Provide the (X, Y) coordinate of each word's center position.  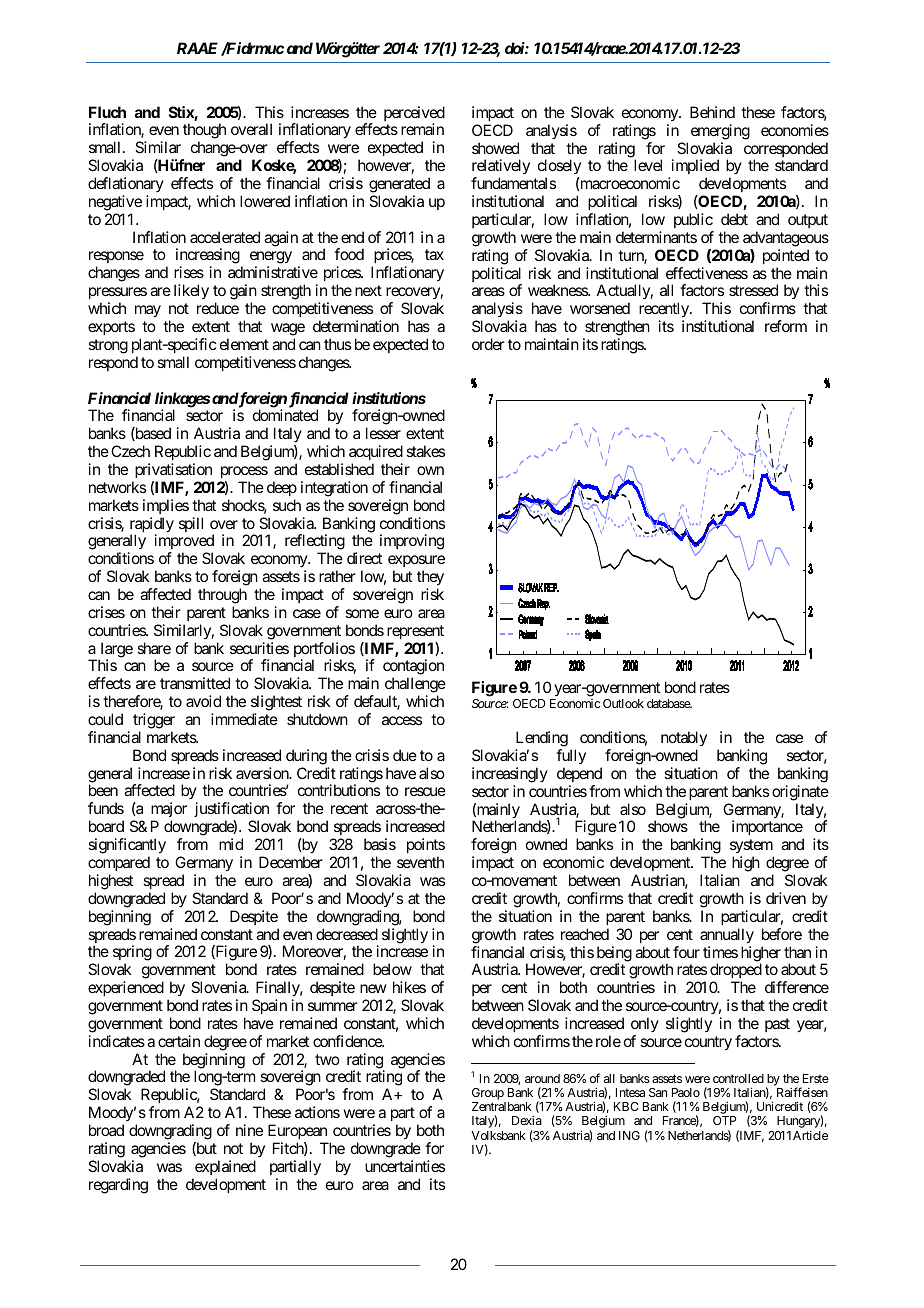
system (752, 848)
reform (786, 326)
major (169, 811)
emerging (720, 132)
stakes (425, 451)
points (426, 845)
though (204, 132)
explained (225, 1167)
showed (495, 148)
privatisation (173, 470)
